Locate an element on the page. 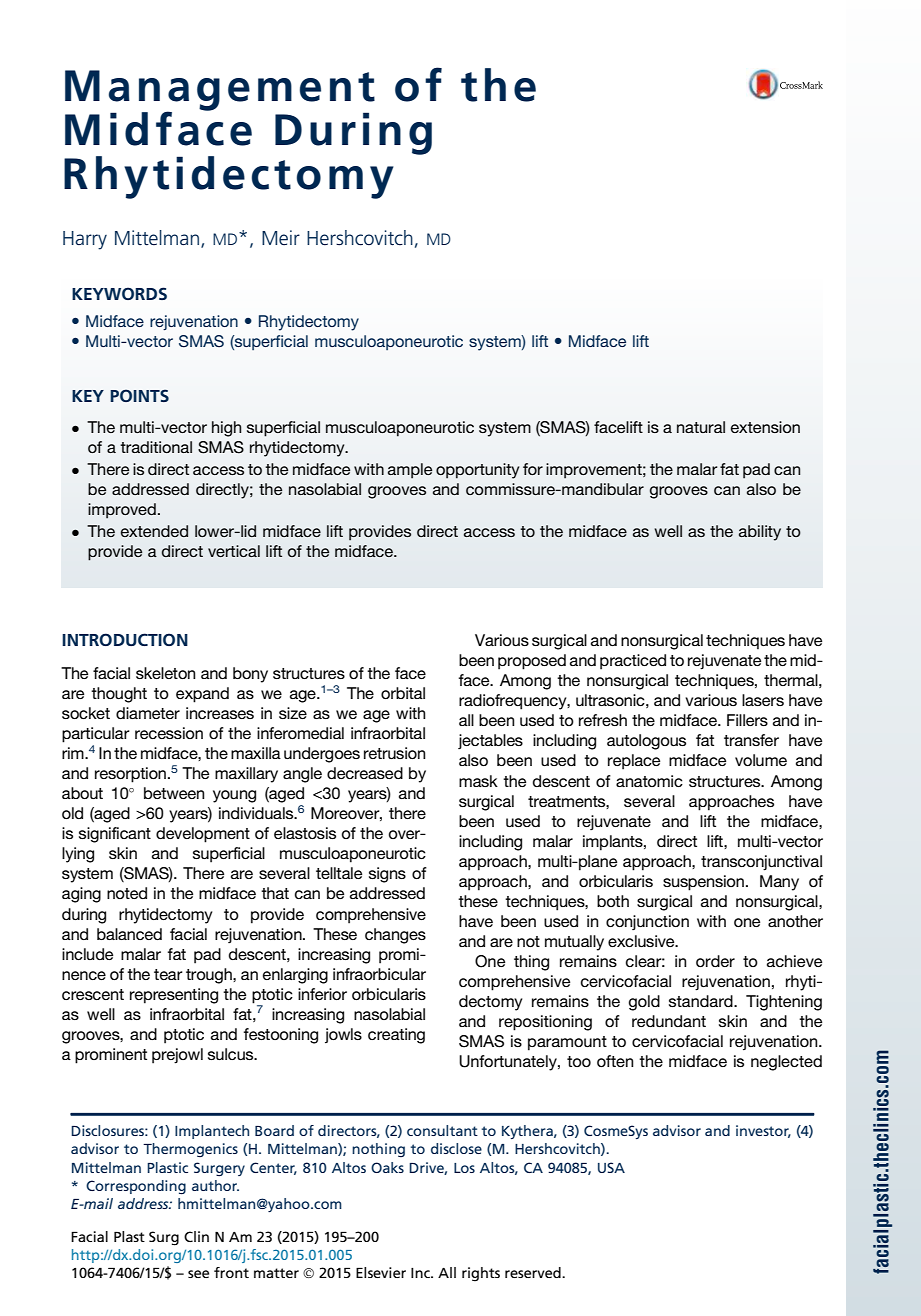 Image resolution: width=921 pixels, height=1316 pixels. Meir is located at coordinates (281, 237).
